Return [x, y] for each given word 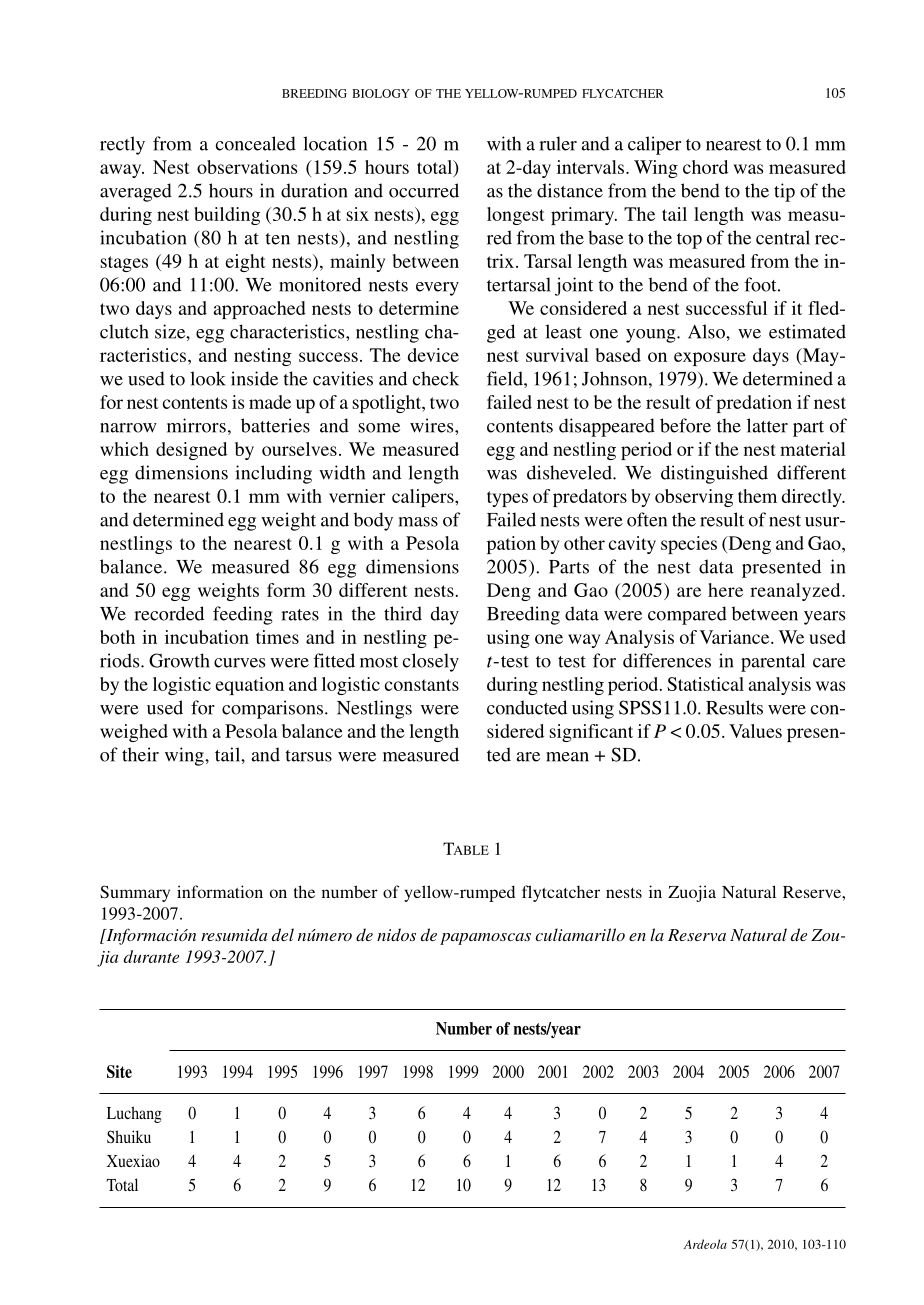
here [725, 590]
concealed [256, 143]
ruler [558, 143]
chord [705, 167]
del [283, 934]
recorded [169, 613]
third [403, 613]
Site [119, 1071]
